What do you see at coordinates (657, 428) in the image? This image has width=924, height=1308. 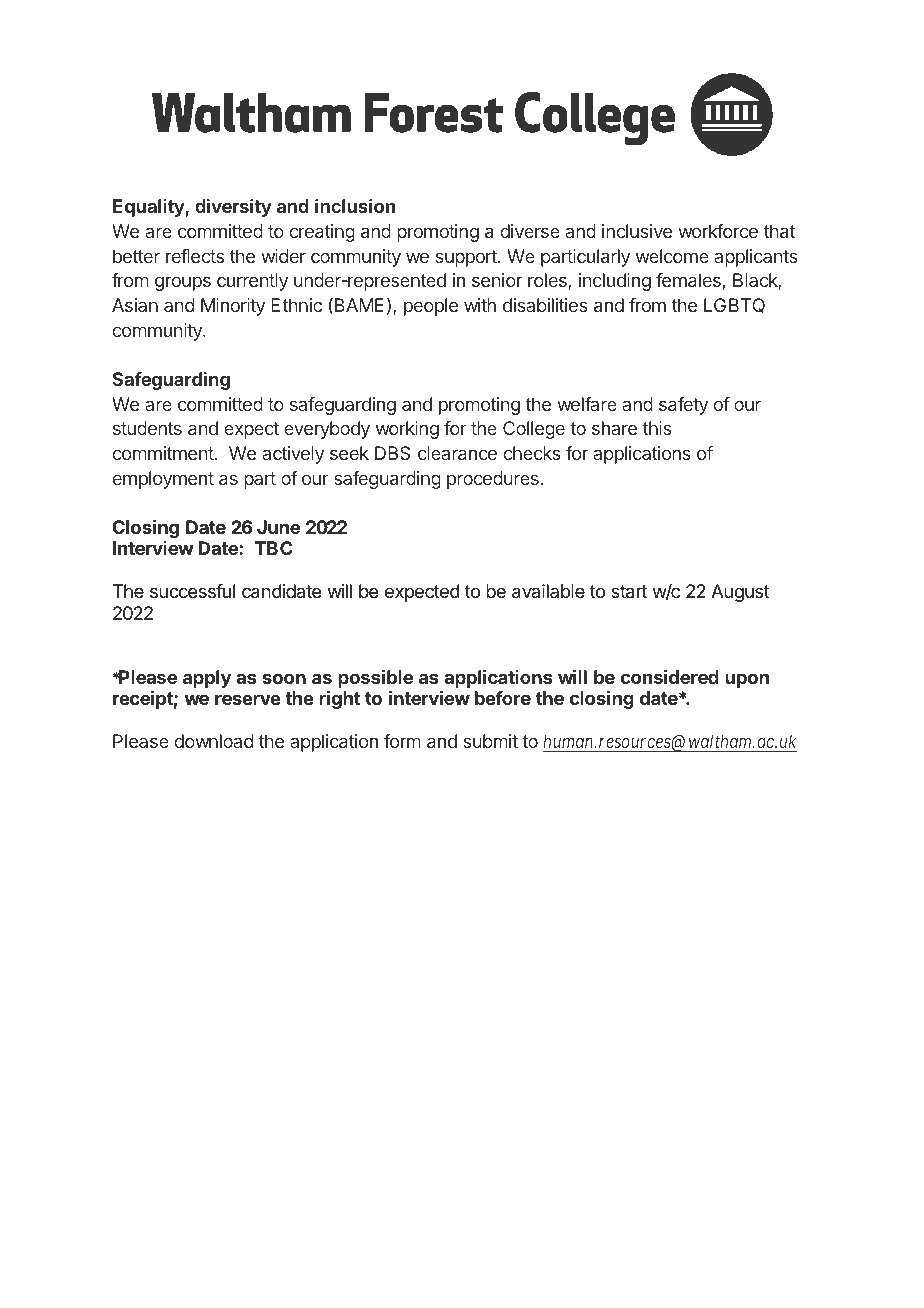 I see `this` at bounding box center [657, 428].
